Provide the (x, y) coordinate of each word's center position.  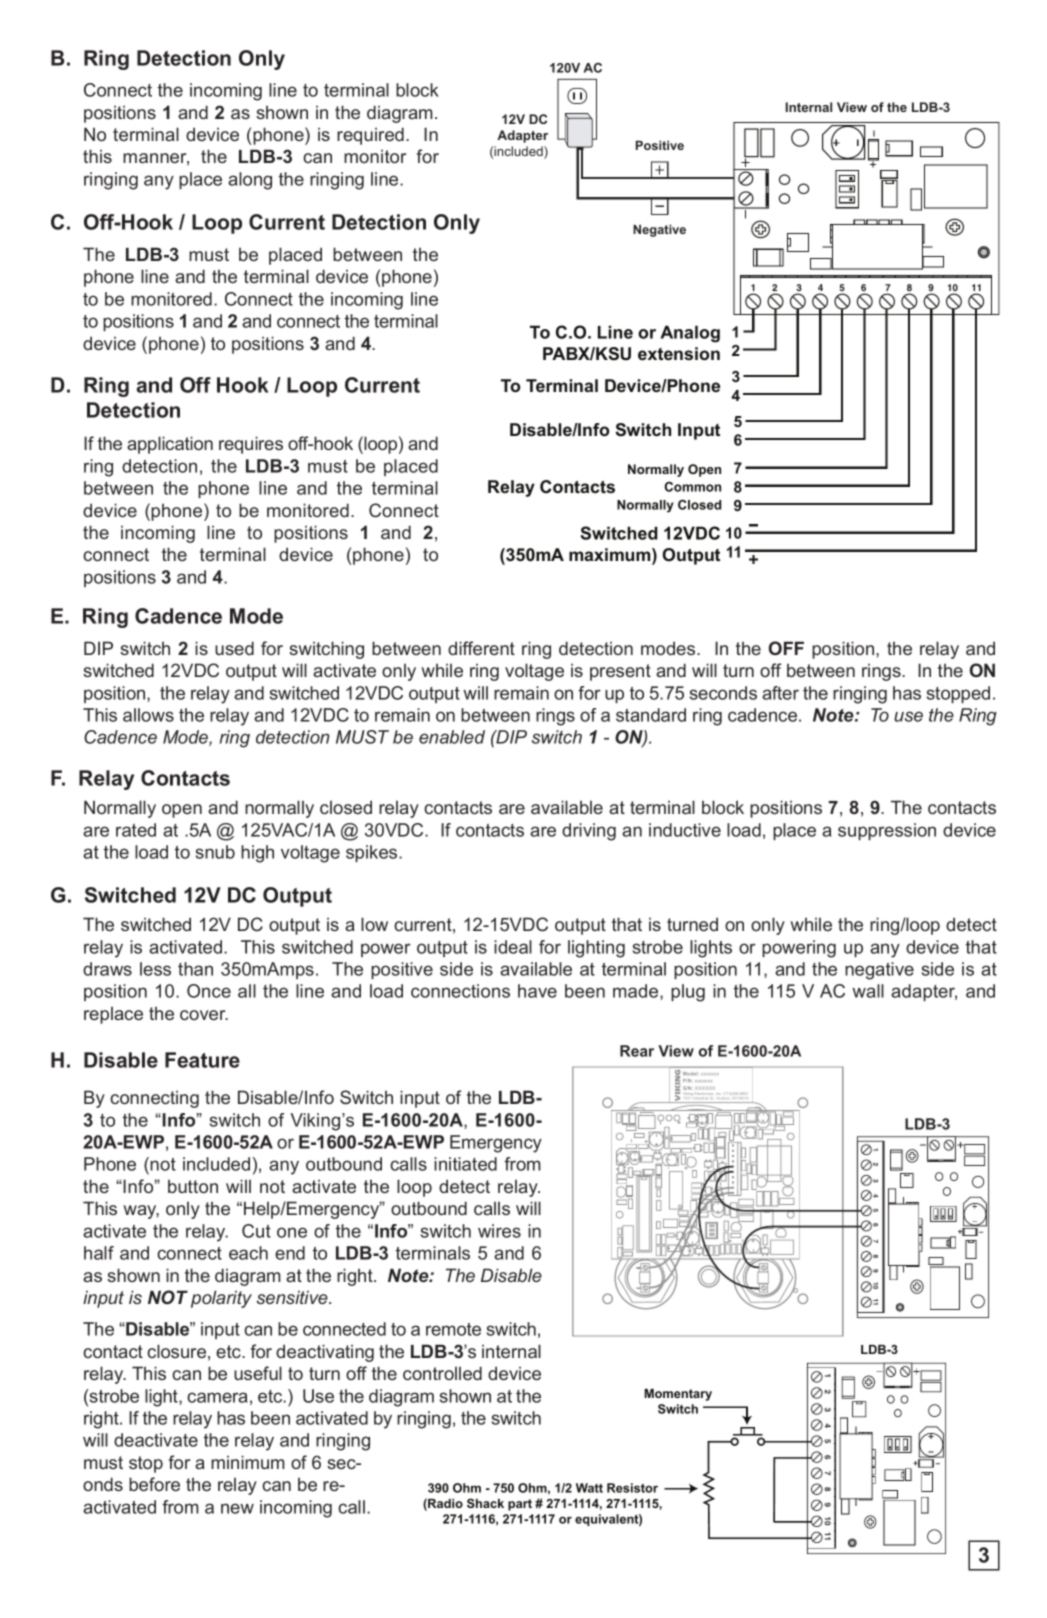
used (234, 648)
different (481, 648)
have (537, 991)
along (250, 181)
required (370, 136)
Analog (690, 334)
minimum (248, 1462)
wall (868, 991)
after (780, 693)
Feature (202, 1060)
